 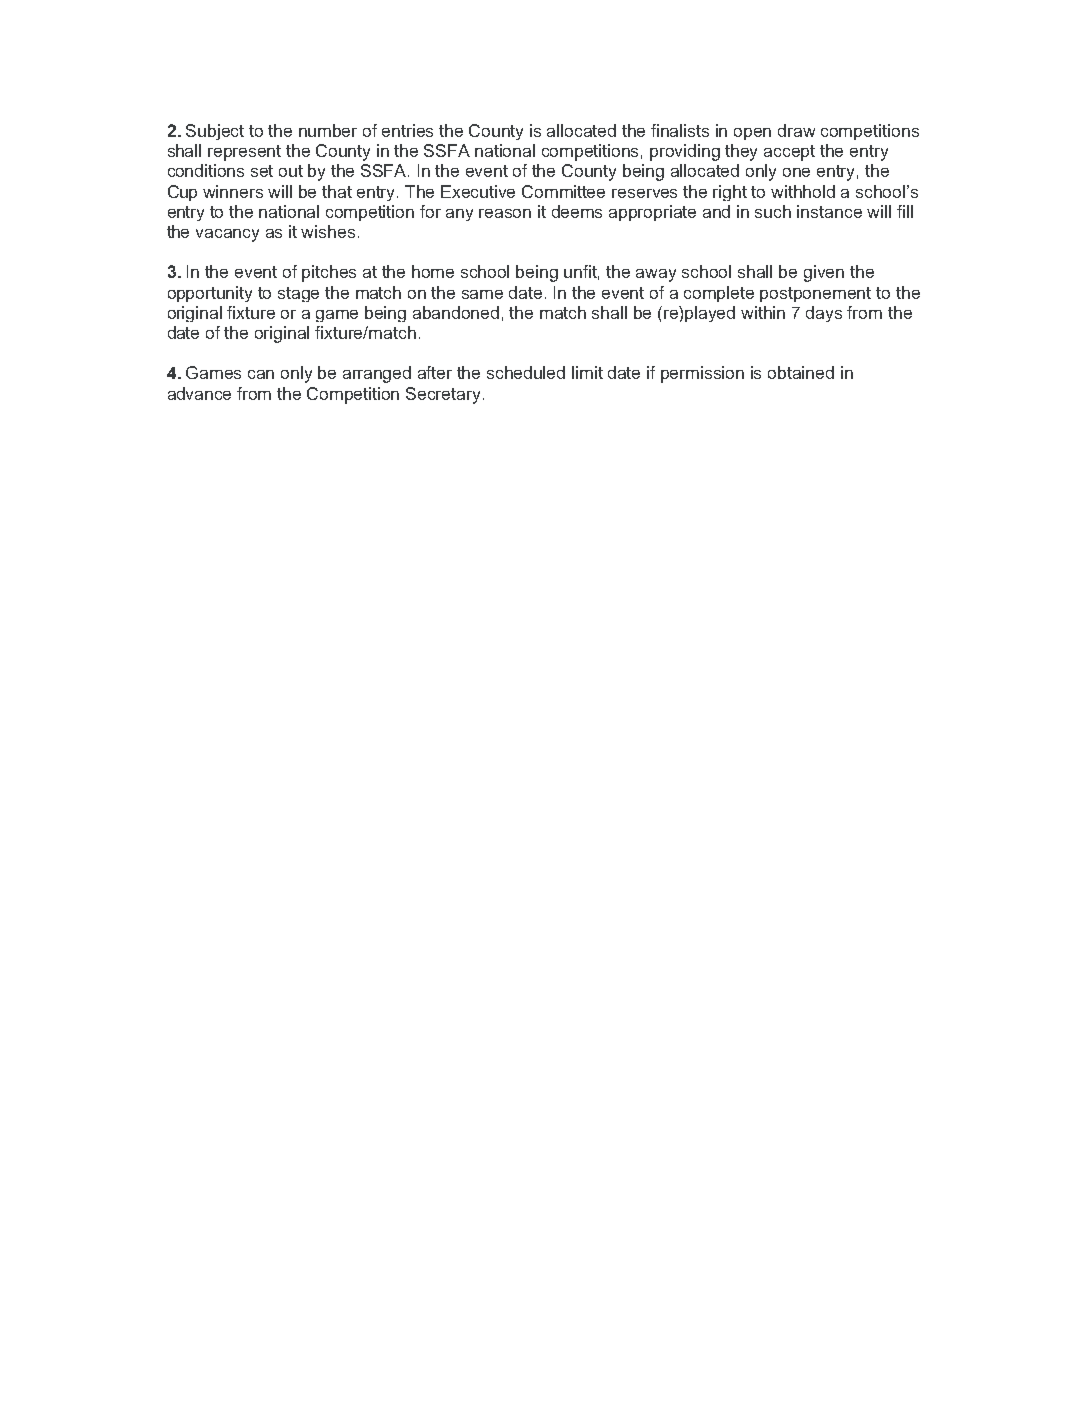 What do you see at coordinates (796, 130) in the document?
I see `draw` at bounding box center [796, 130].
